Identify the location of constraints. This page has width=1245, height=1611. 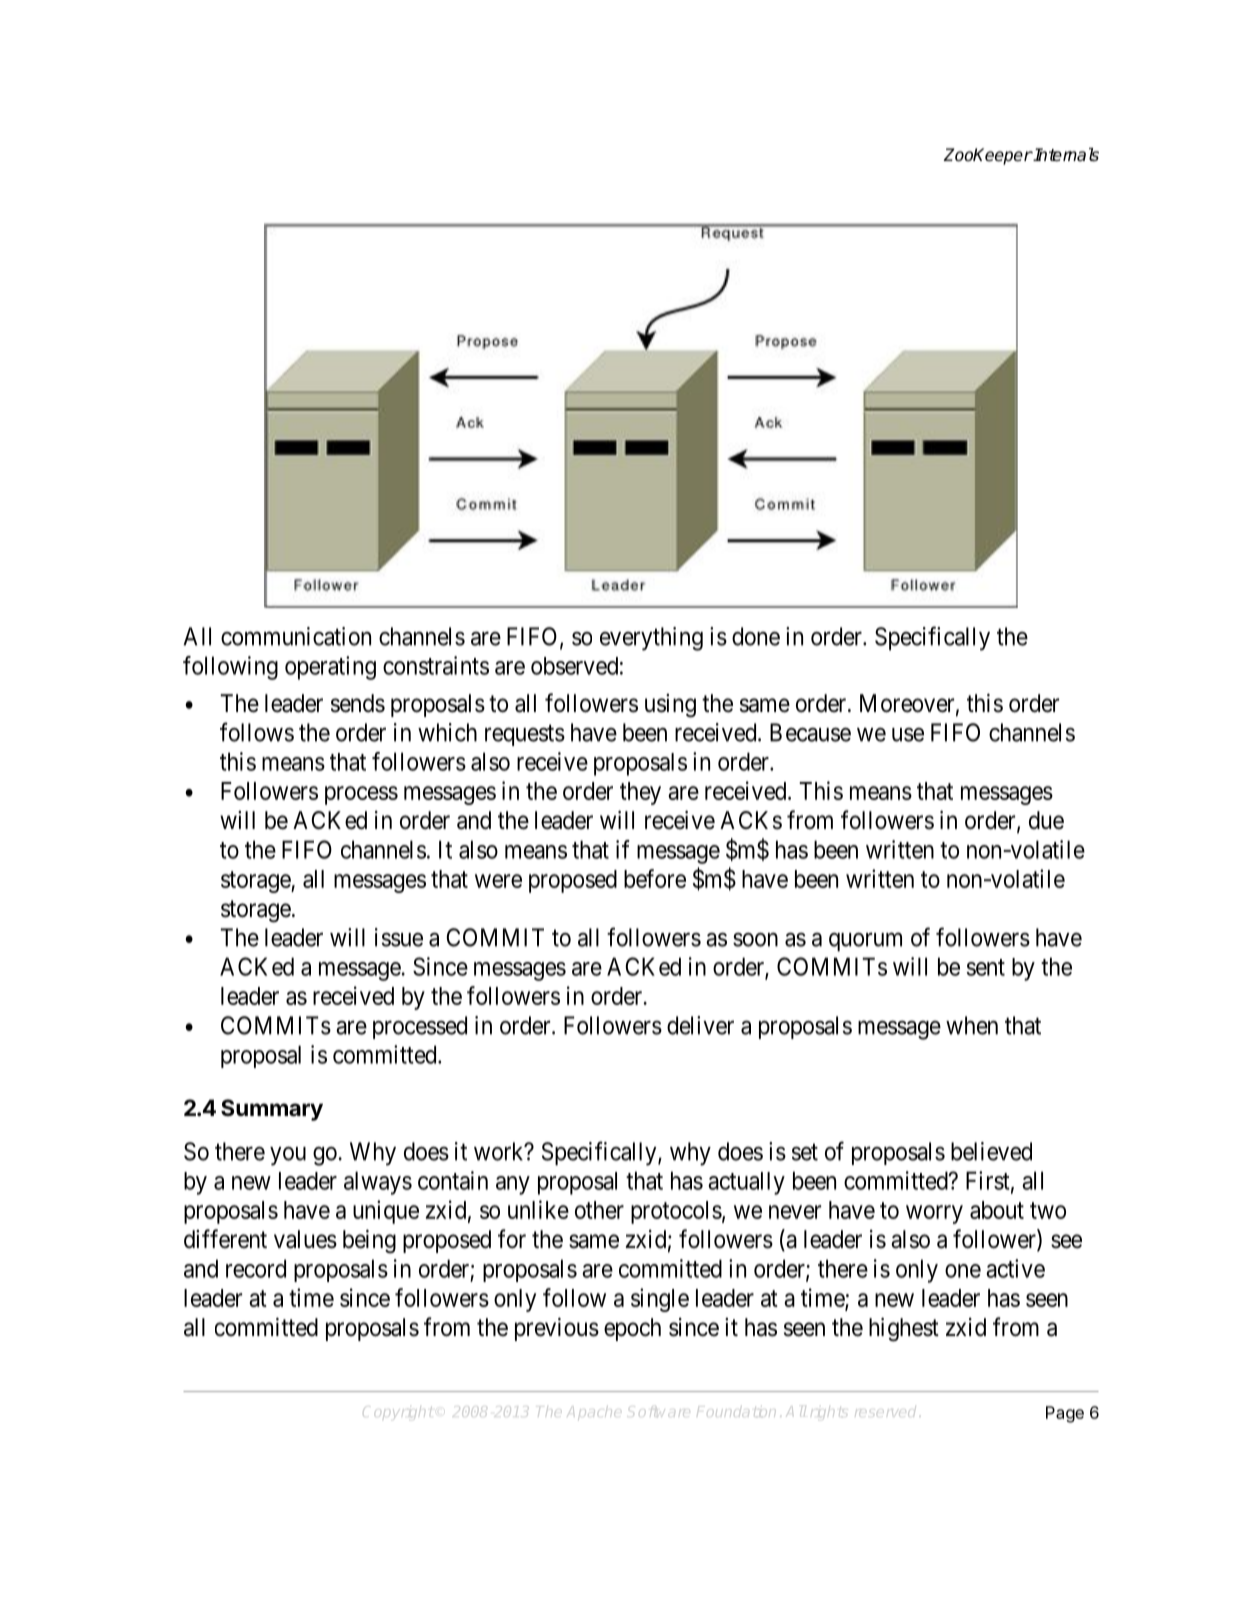
(436, 665).
